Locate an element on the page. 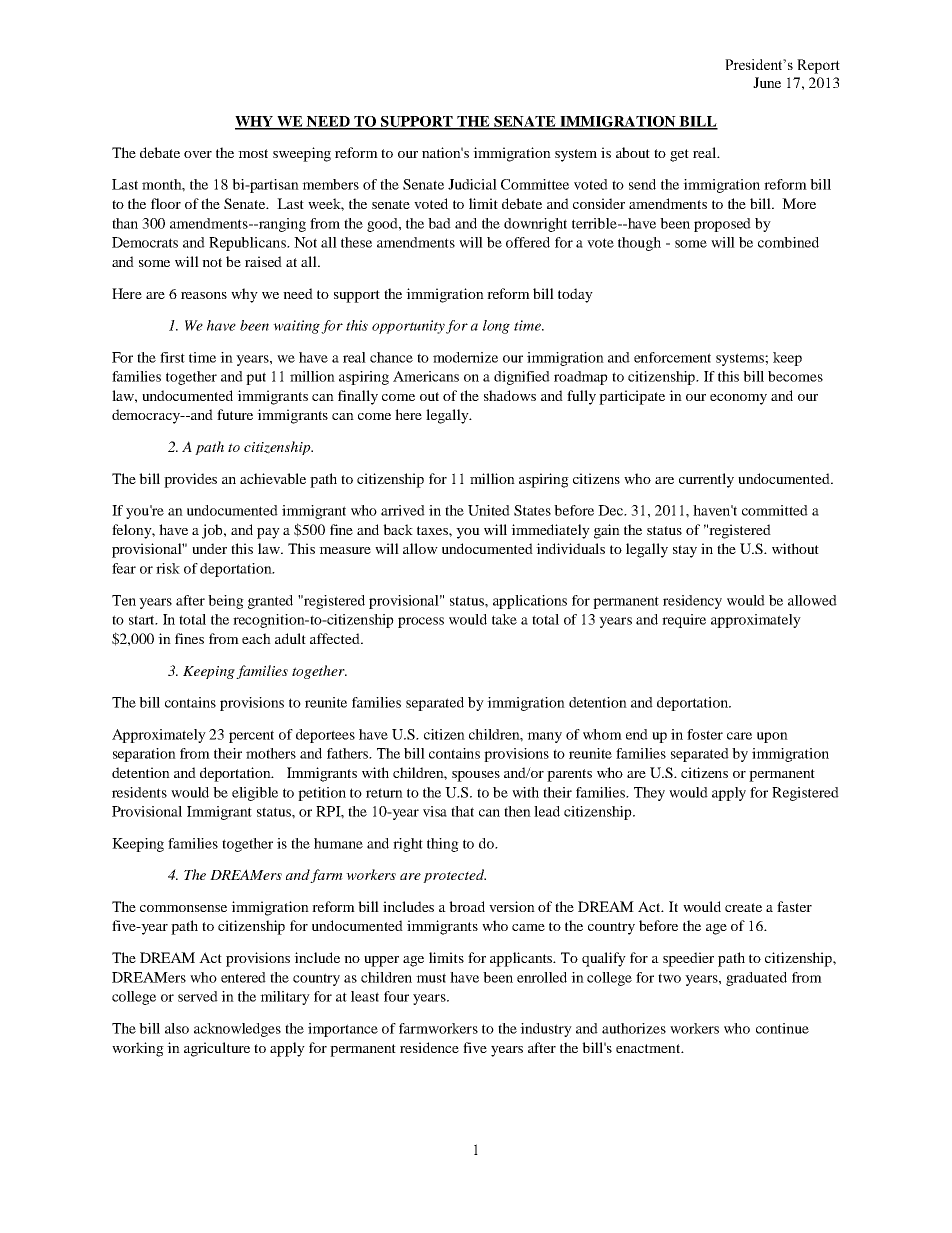 The width and height of the page is (952, 1233). residence is located at coordinates (429, 1047).
